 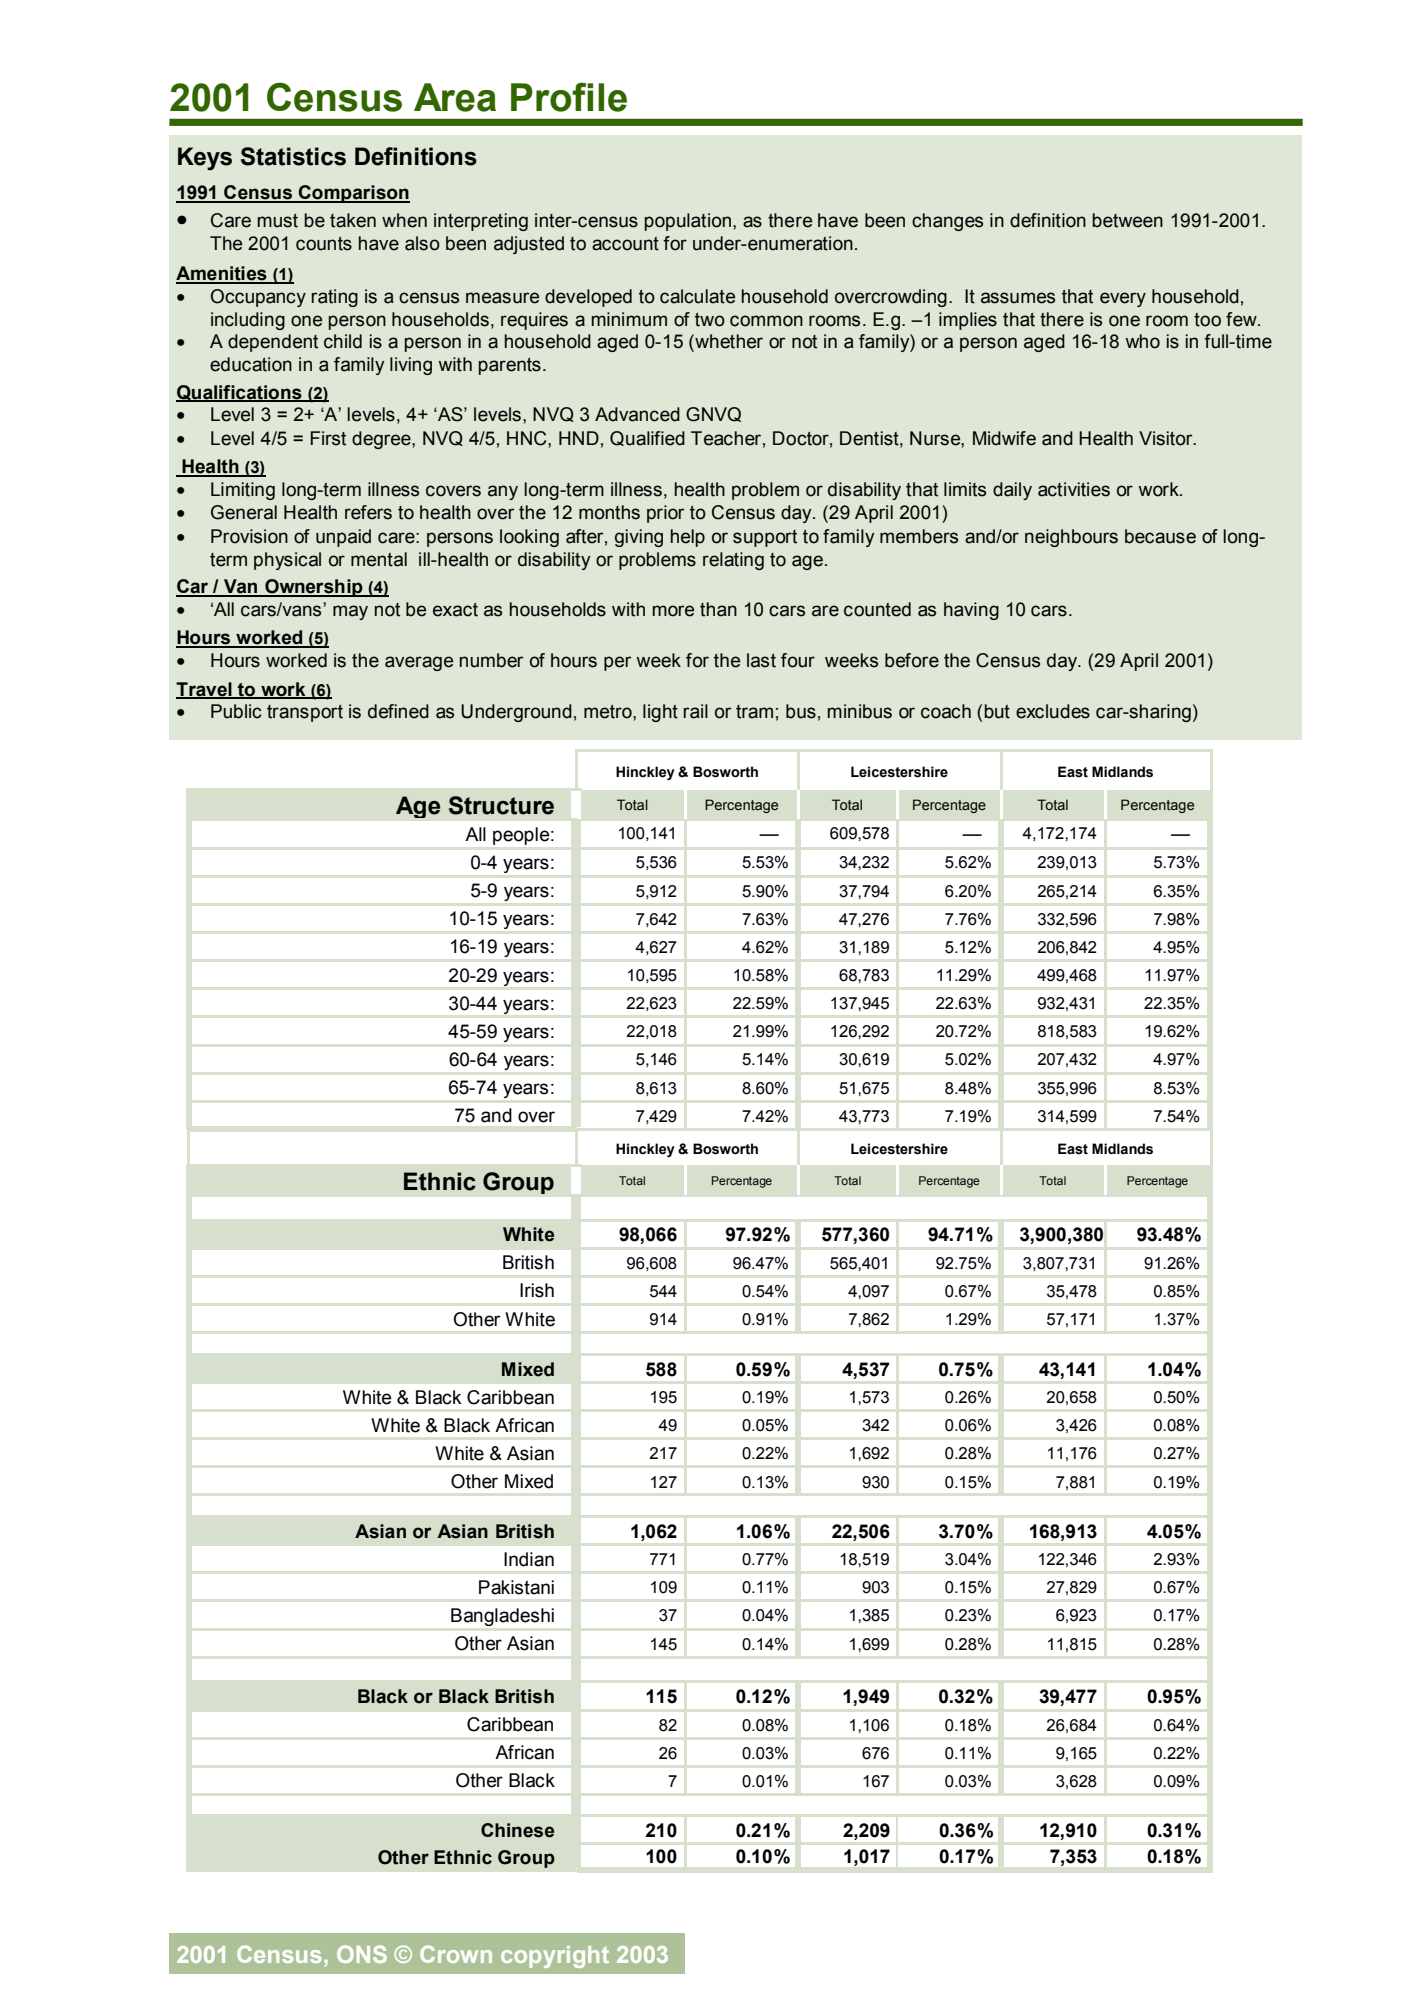 What do you see at coordinates (1053, 711) in the page?
I see `excludes` at bounding box center [1053, 711].
